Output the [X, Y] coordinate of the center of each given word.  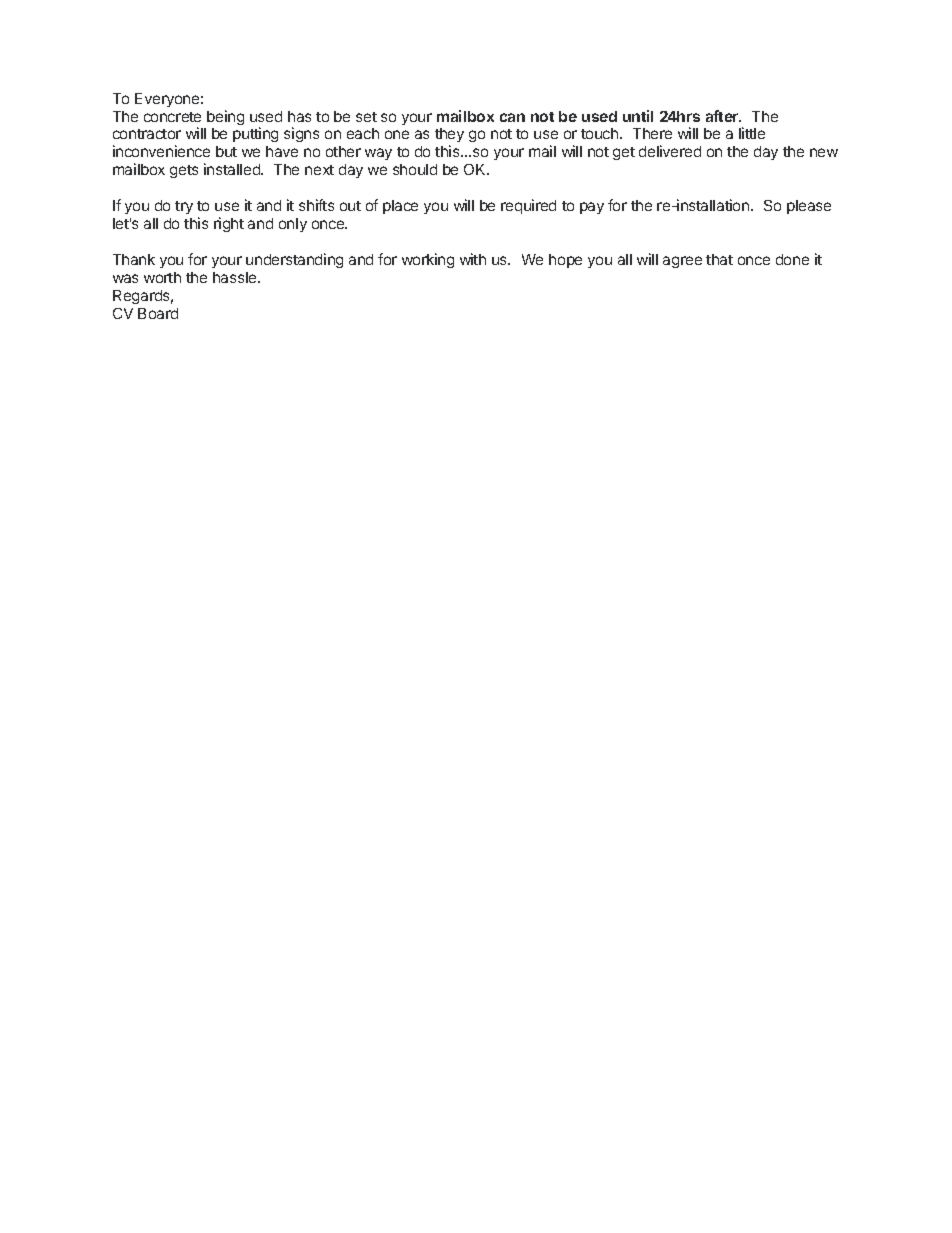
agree [682, 262]
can [512, 117]
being [225, 117]
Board [158, 313]
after [723, 116]
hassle [236, 277]
